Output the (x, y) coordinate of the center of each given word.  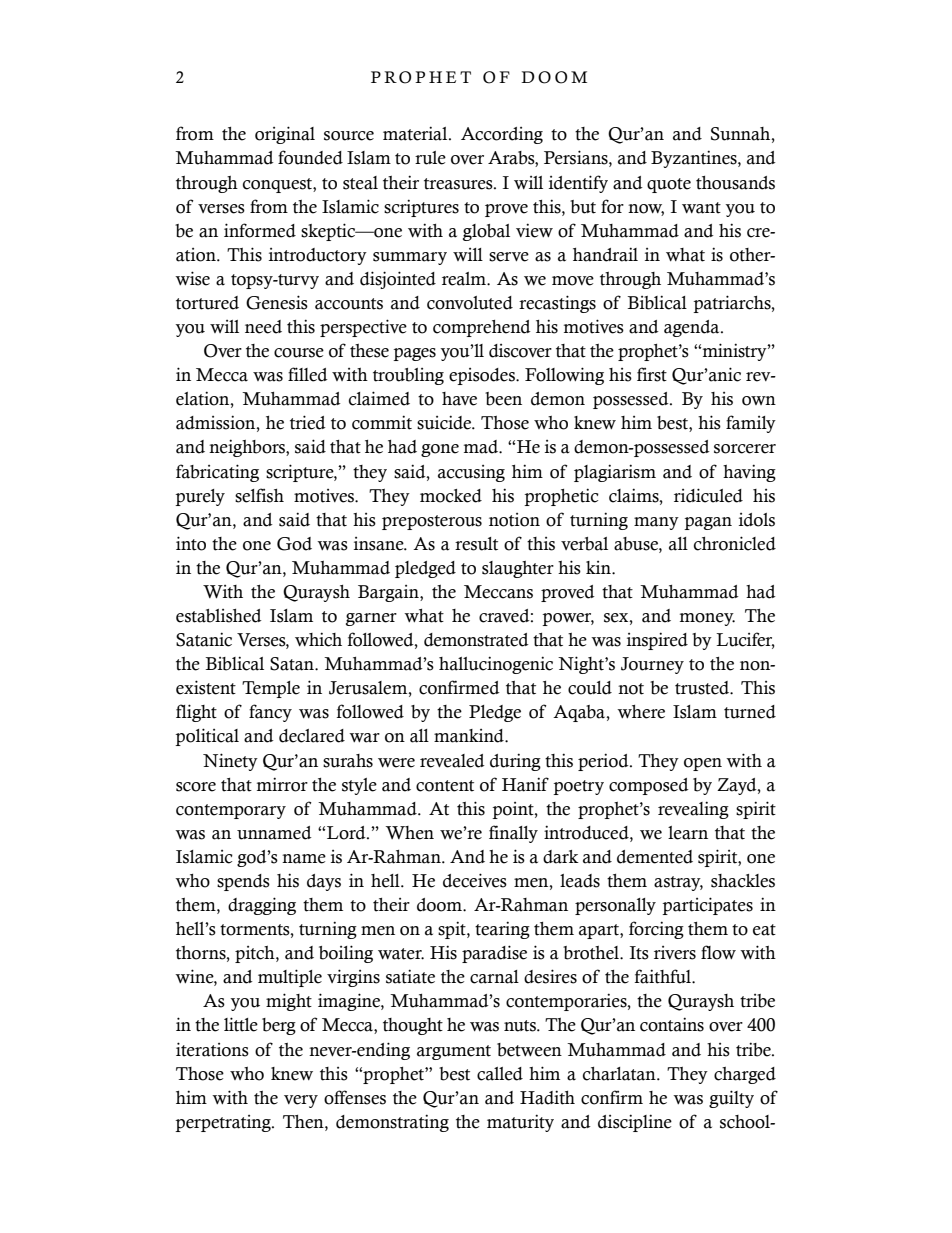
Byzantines (695, 159)
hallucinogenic (496, 665)
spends (243, 882)
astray (678, 883)
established (219, 616)
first (652, 374)
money (707, 619)
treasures (459, 184)
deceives (475, 880)
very (301, 1101)
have (459, 399)
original (285, 135)
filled (308, 374)
